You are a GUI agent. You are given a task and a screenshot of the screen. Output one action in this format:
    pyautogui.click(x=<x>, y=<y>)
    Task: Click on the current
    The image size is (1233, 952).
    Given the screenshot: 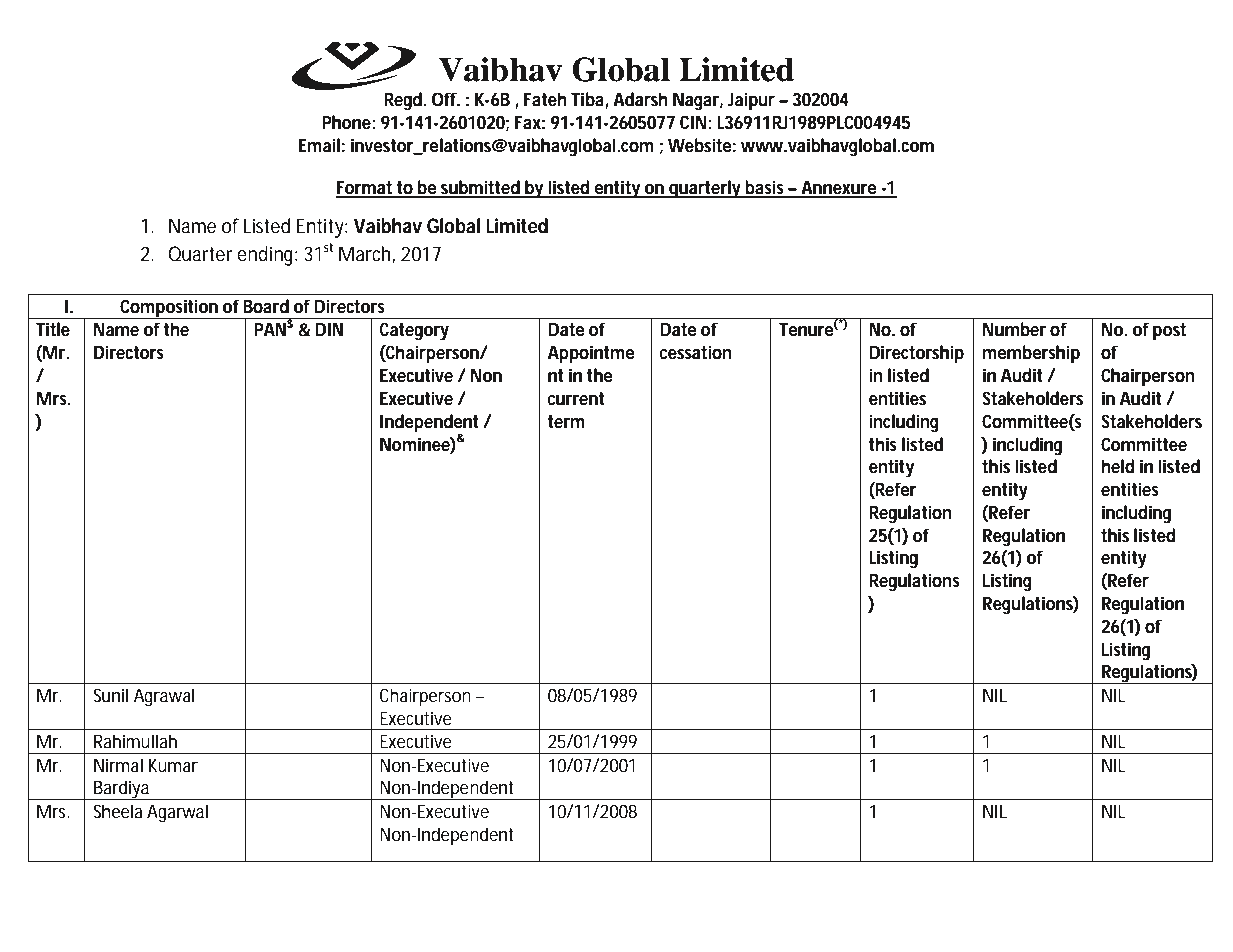 What is the action you would take?
    pyautogui.click(x=576, y=399)
